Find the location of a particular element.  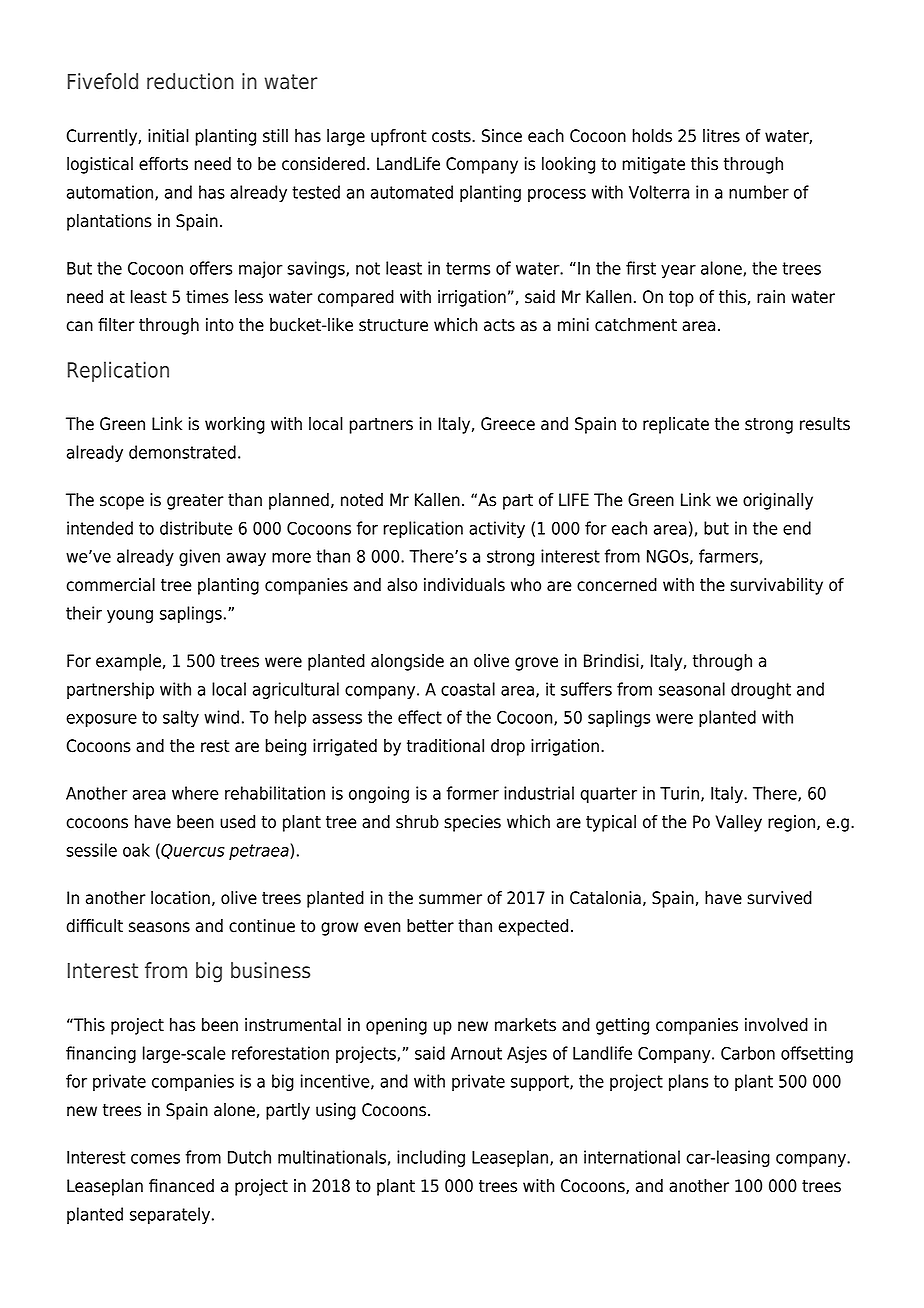

litres is located at coordinates (721, 136).
